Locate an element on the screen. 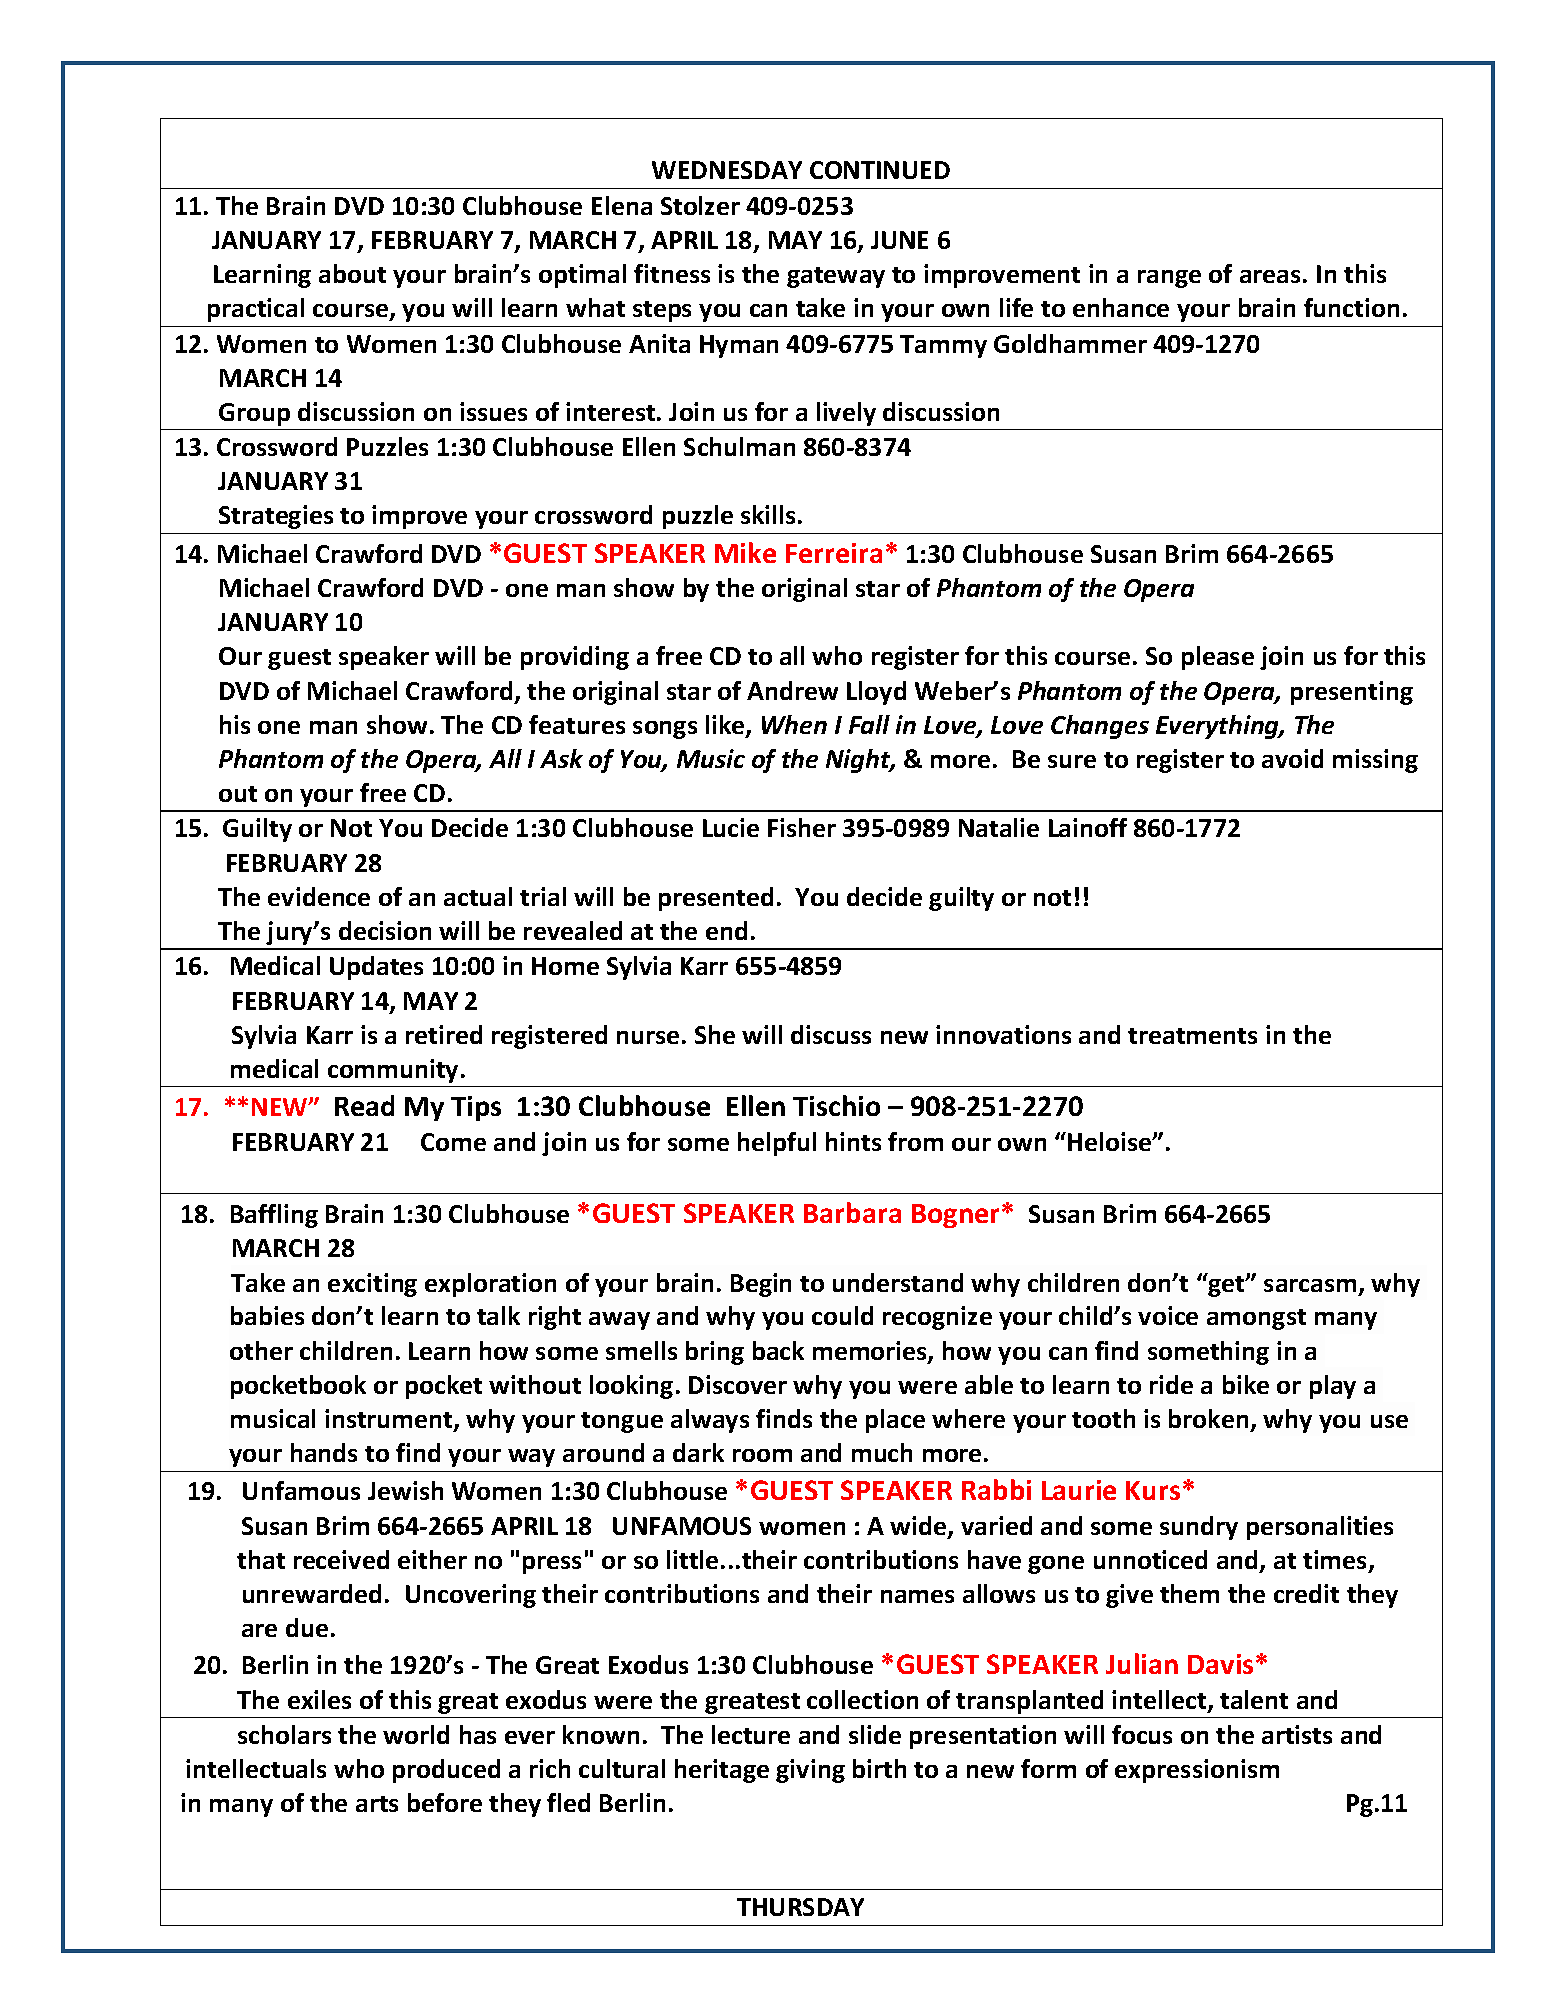 This screenshot has width=1556, height=2014. amongst is located at coordinates (1256, 1319).
